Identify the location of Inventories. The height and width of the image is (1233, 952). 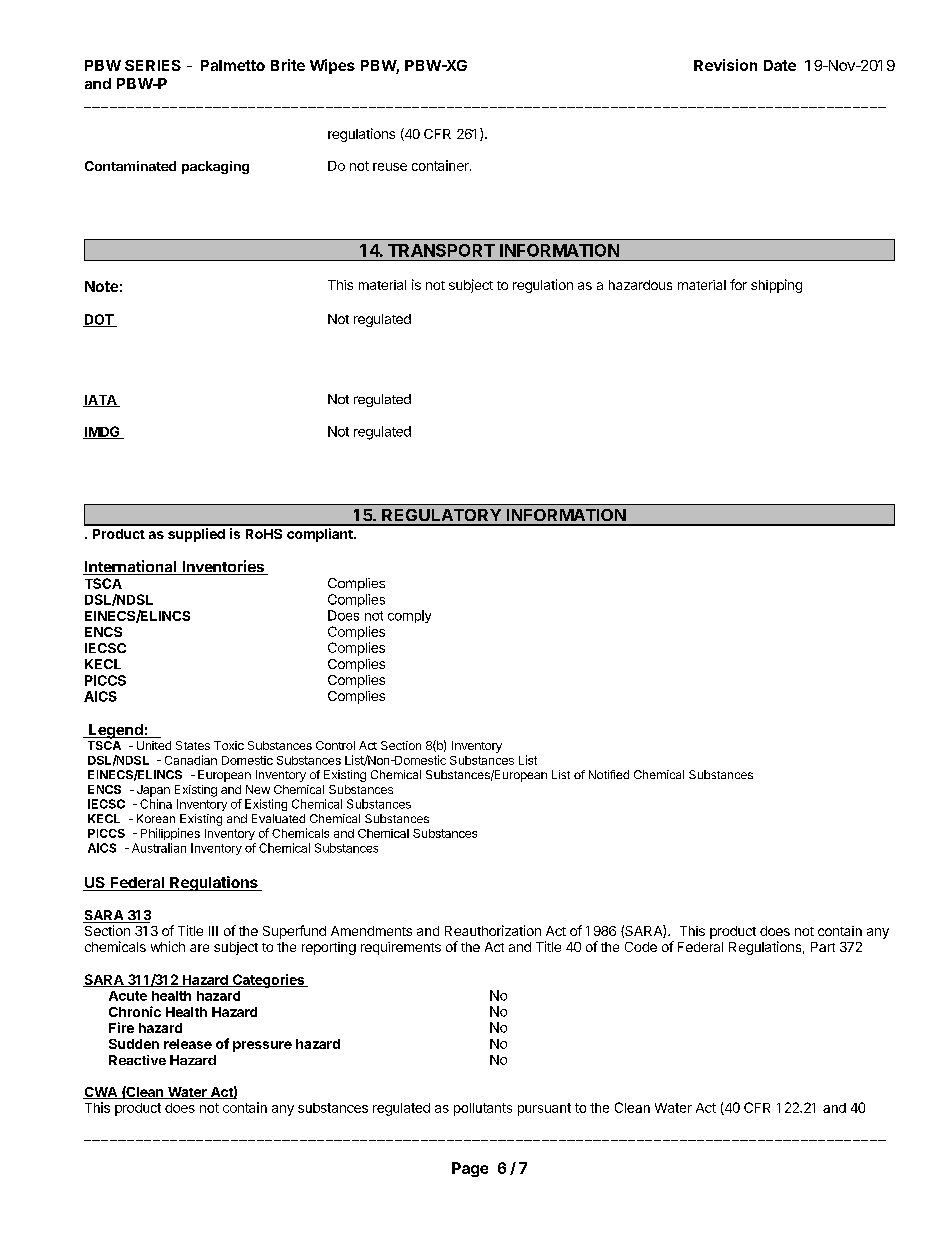
(223, 567).
